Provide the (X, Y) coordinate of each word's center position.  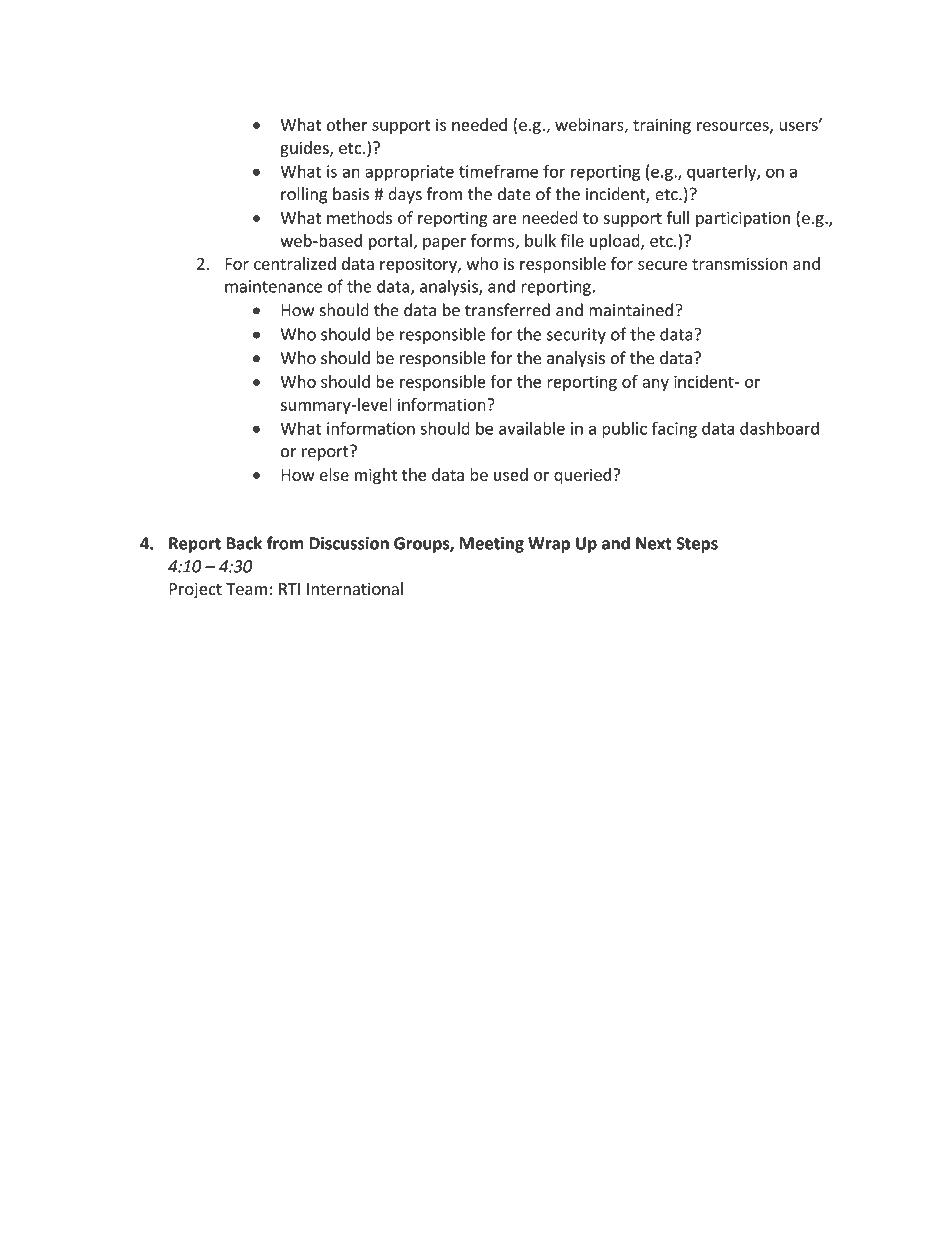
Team (247, 589)
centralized (295, 263)
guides (305, 149)
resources (734, 127)
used (511, 474)
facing (674, 429)
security (576, 336)
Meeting (492, 545)
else (334, 474)
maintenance (273, 286)
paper (444, 244)
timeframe (498, 171)
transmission (740, 264)
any (655, 385)
